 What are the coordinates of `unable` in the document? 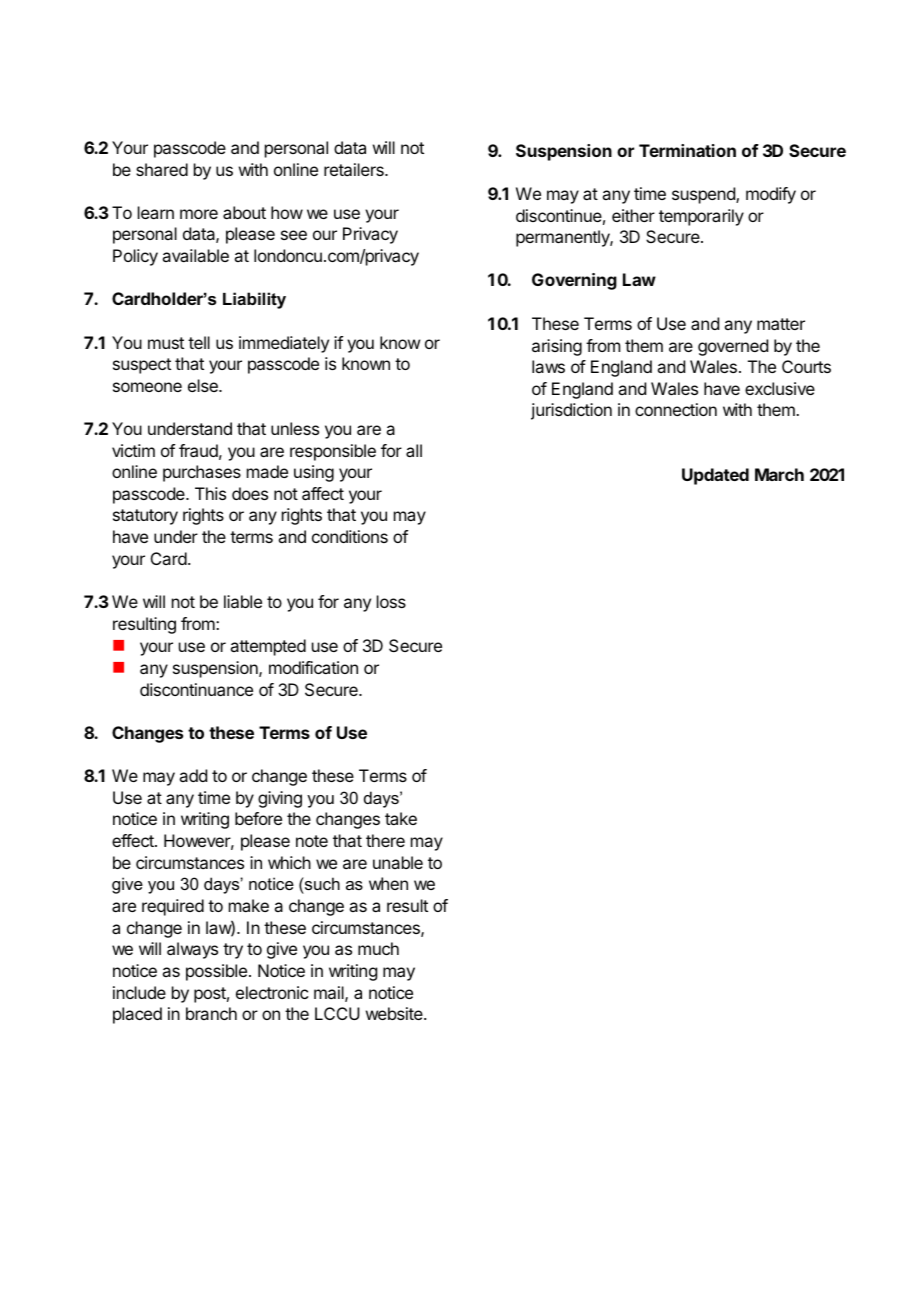 It's located at (398, 862).
